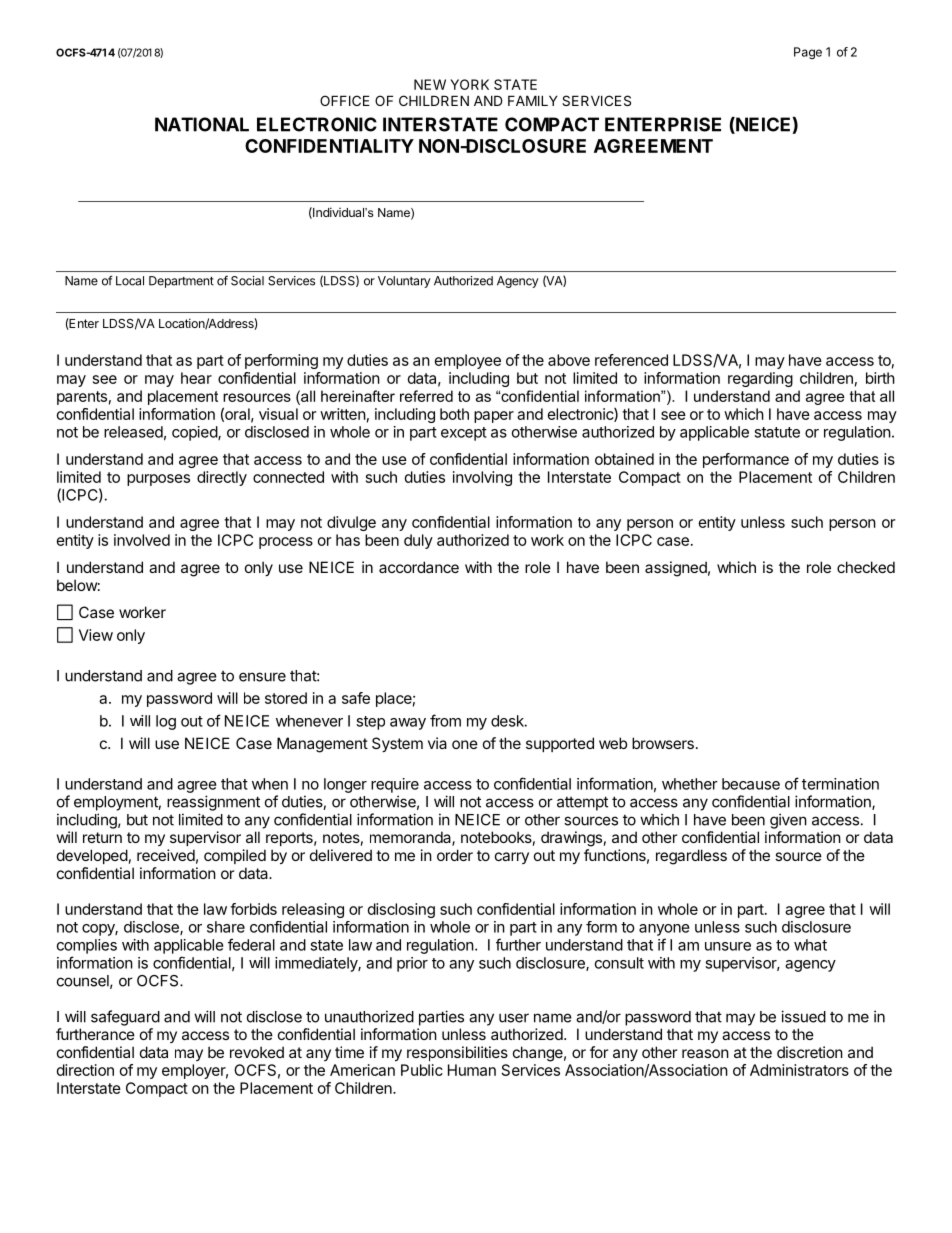 The height and width of the image is (1233, 952). Describe the element at coordinates (166, 722) in the image. I see `log` at that location.
